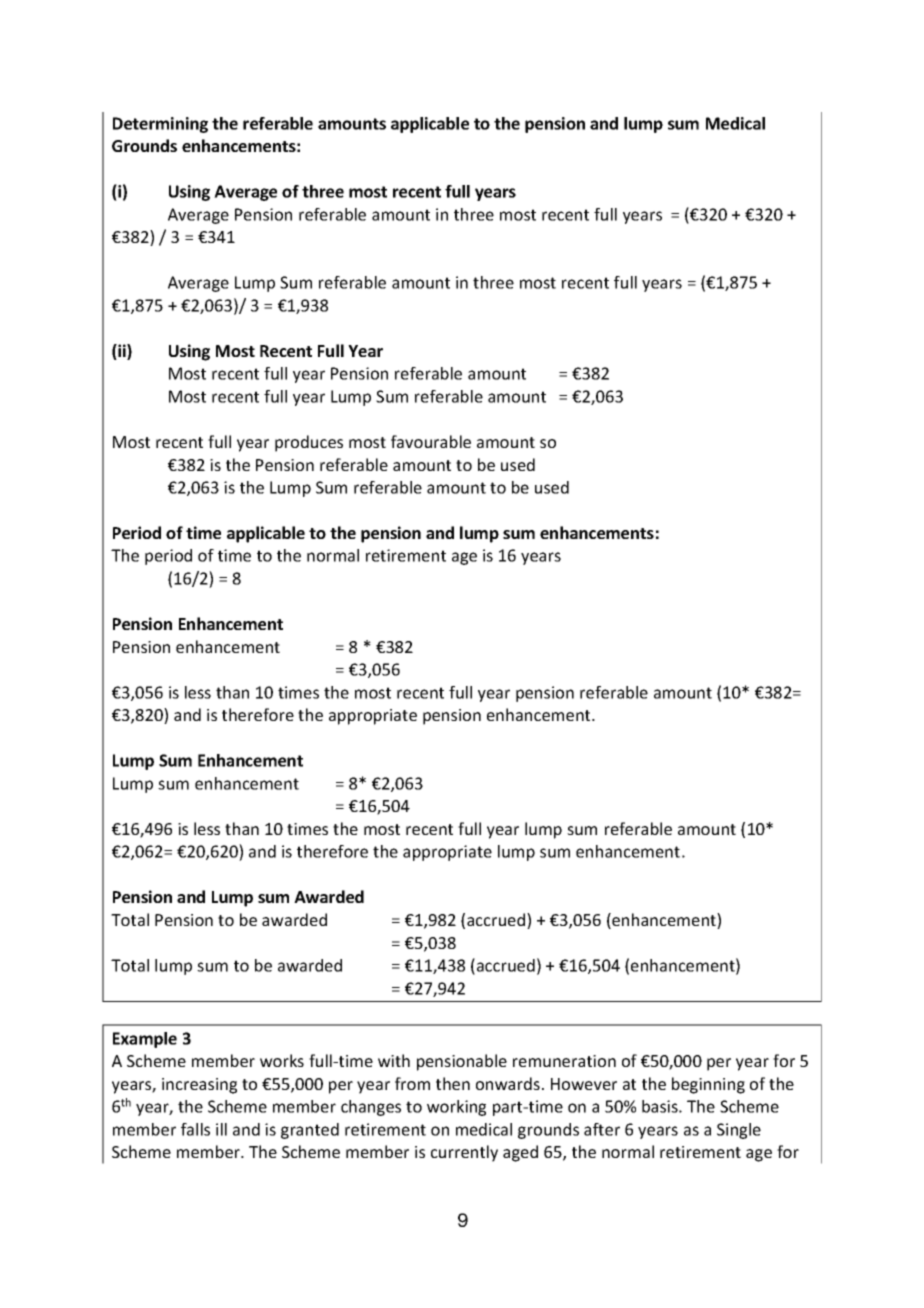 The width and height of the image is (924, 1308). I want to click on favourable, so click(431, 441).
